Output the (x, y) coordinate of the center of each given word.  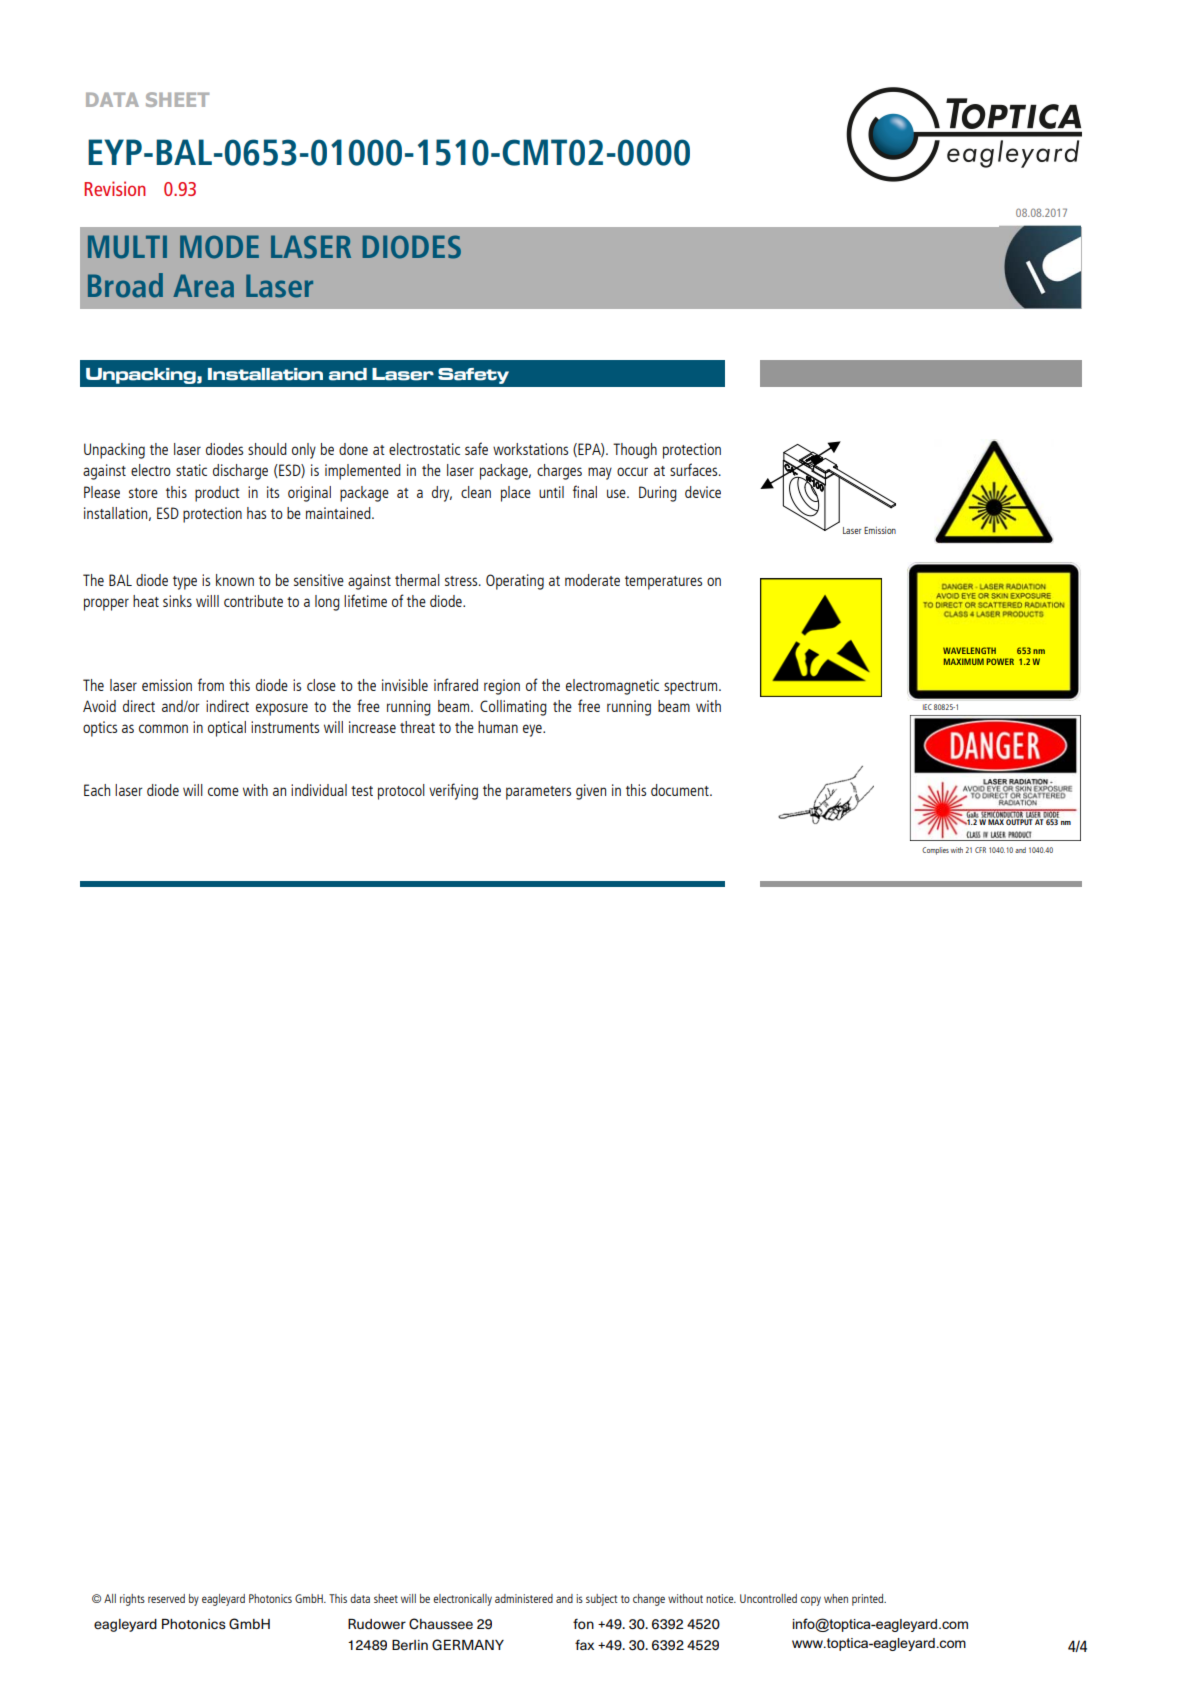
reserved (166, 1598)
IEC (927, 707)
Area (203, 286)
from (211, 684)
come (223, 791)
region (502, 687)
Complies (935, 851)
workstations (530, 449)
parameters (538, 793)
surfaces (695, 469)
